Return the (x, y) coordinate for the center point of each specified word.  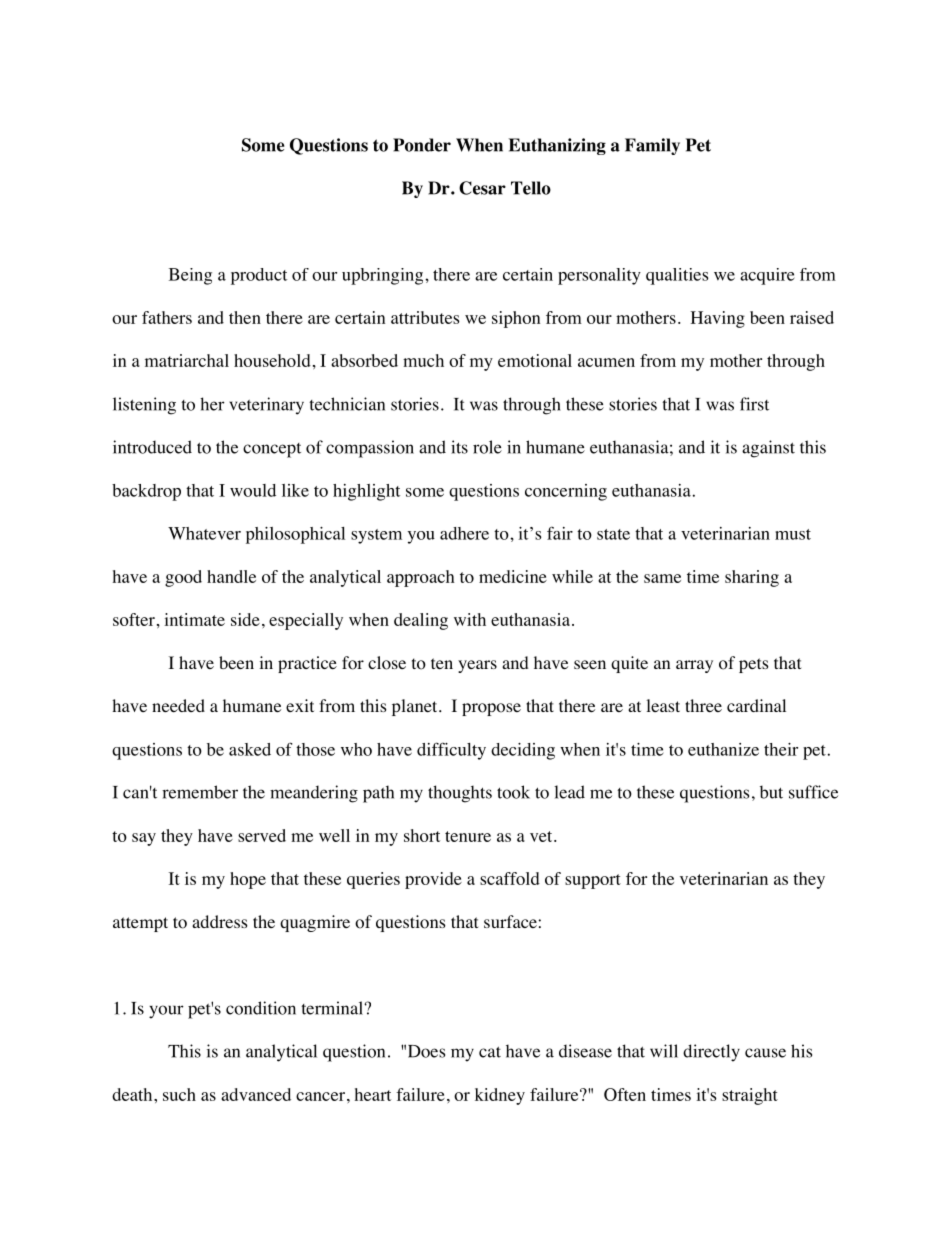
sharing (752, 578)
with (470, 619)
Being (190, 276)
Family (652, 146)
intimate (194, 619)
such (179, 1094)
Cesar (482, 188)
